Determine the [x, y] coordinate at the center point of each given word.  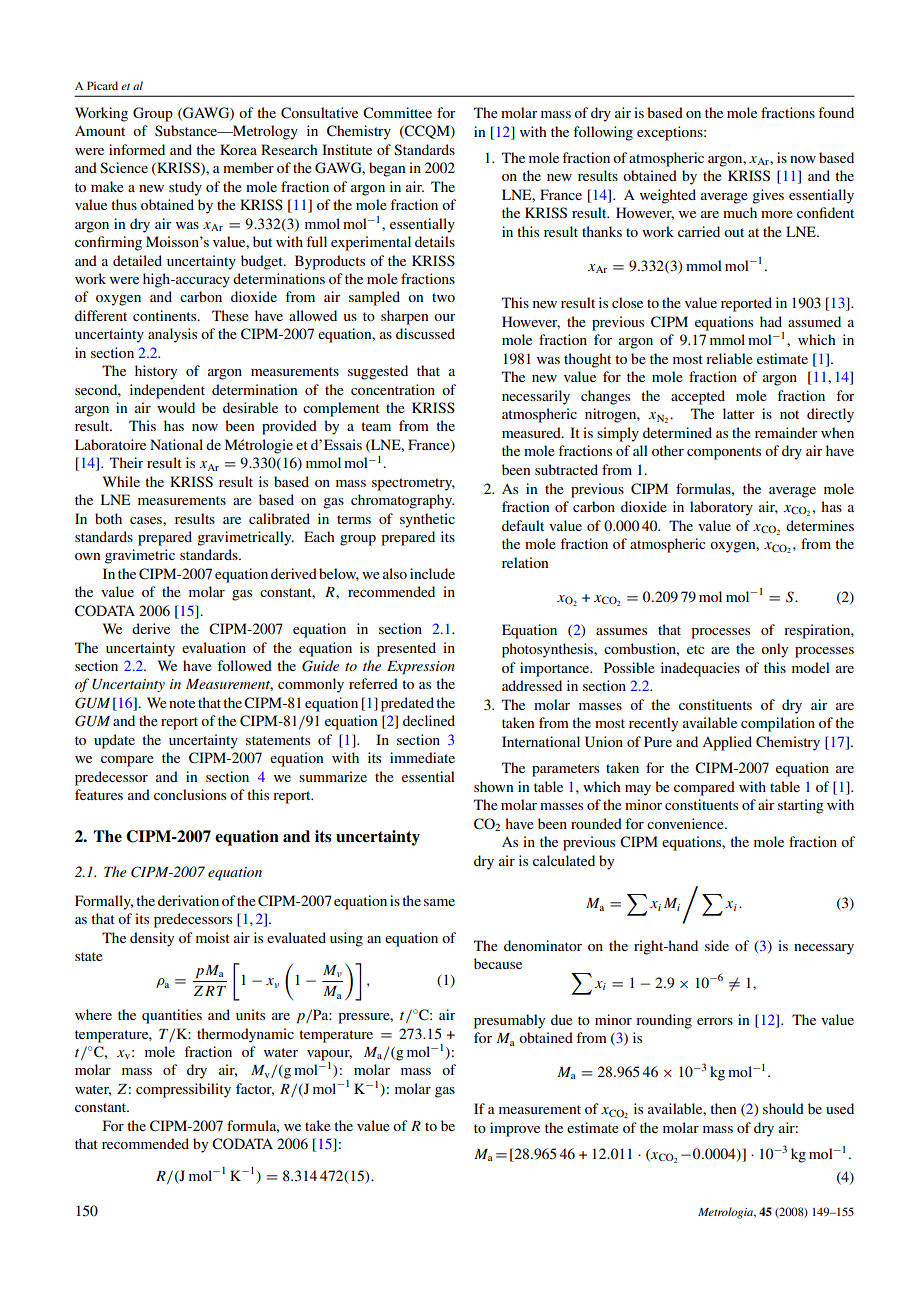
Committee [397, 113]
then [723, 1108]
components [724, 453]
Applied [727, 743]
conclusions [190, 794]
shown [493, 786]
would [176, 407]
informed [137, 149]
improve [515, 1129]
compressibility [183, 1090]
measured [532, 432]
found [836, 112]
